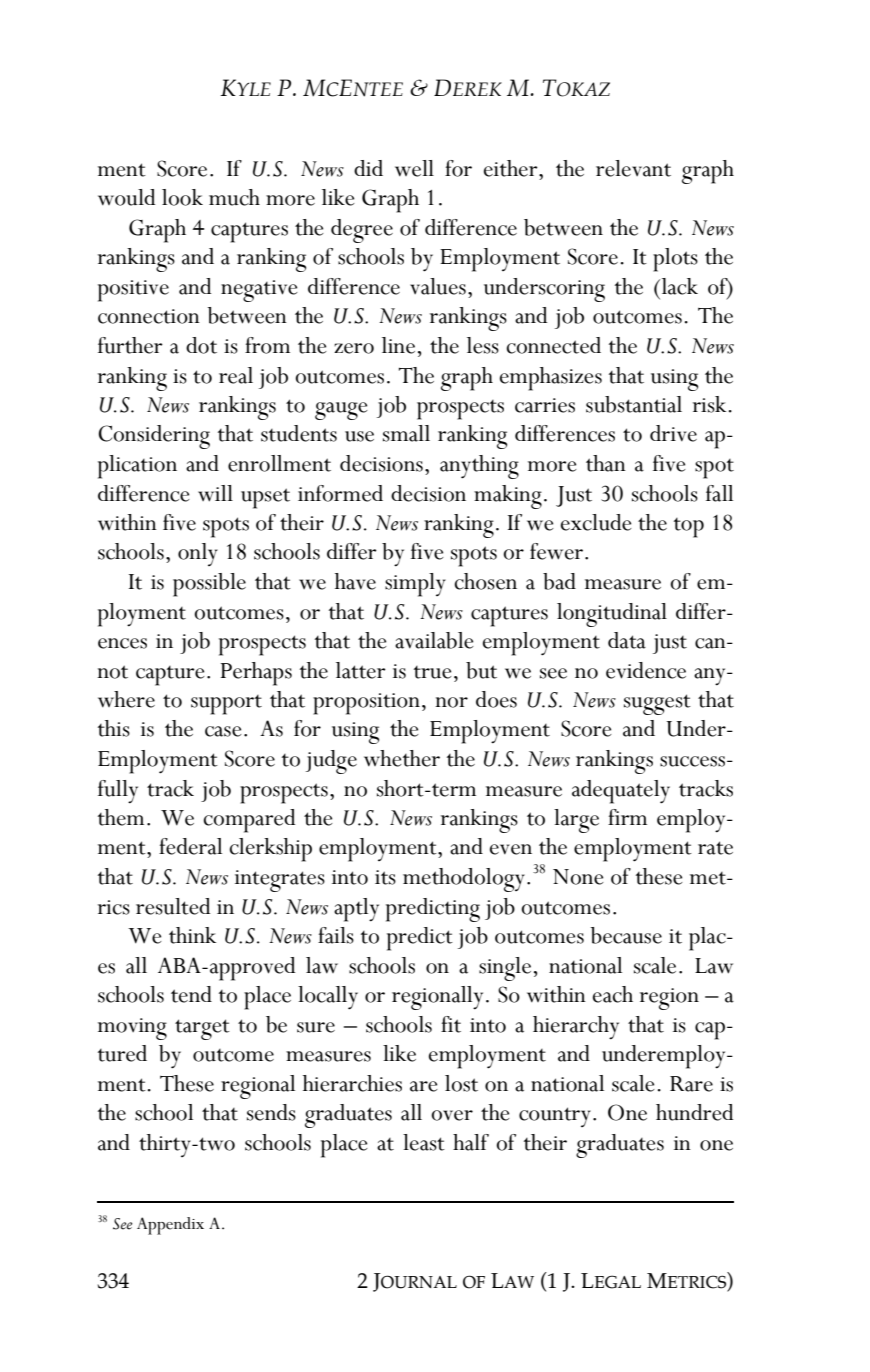  What do you see at coordinates (406, 433) in the screenshot?
I see `small` at bounding box center [406, 433].
